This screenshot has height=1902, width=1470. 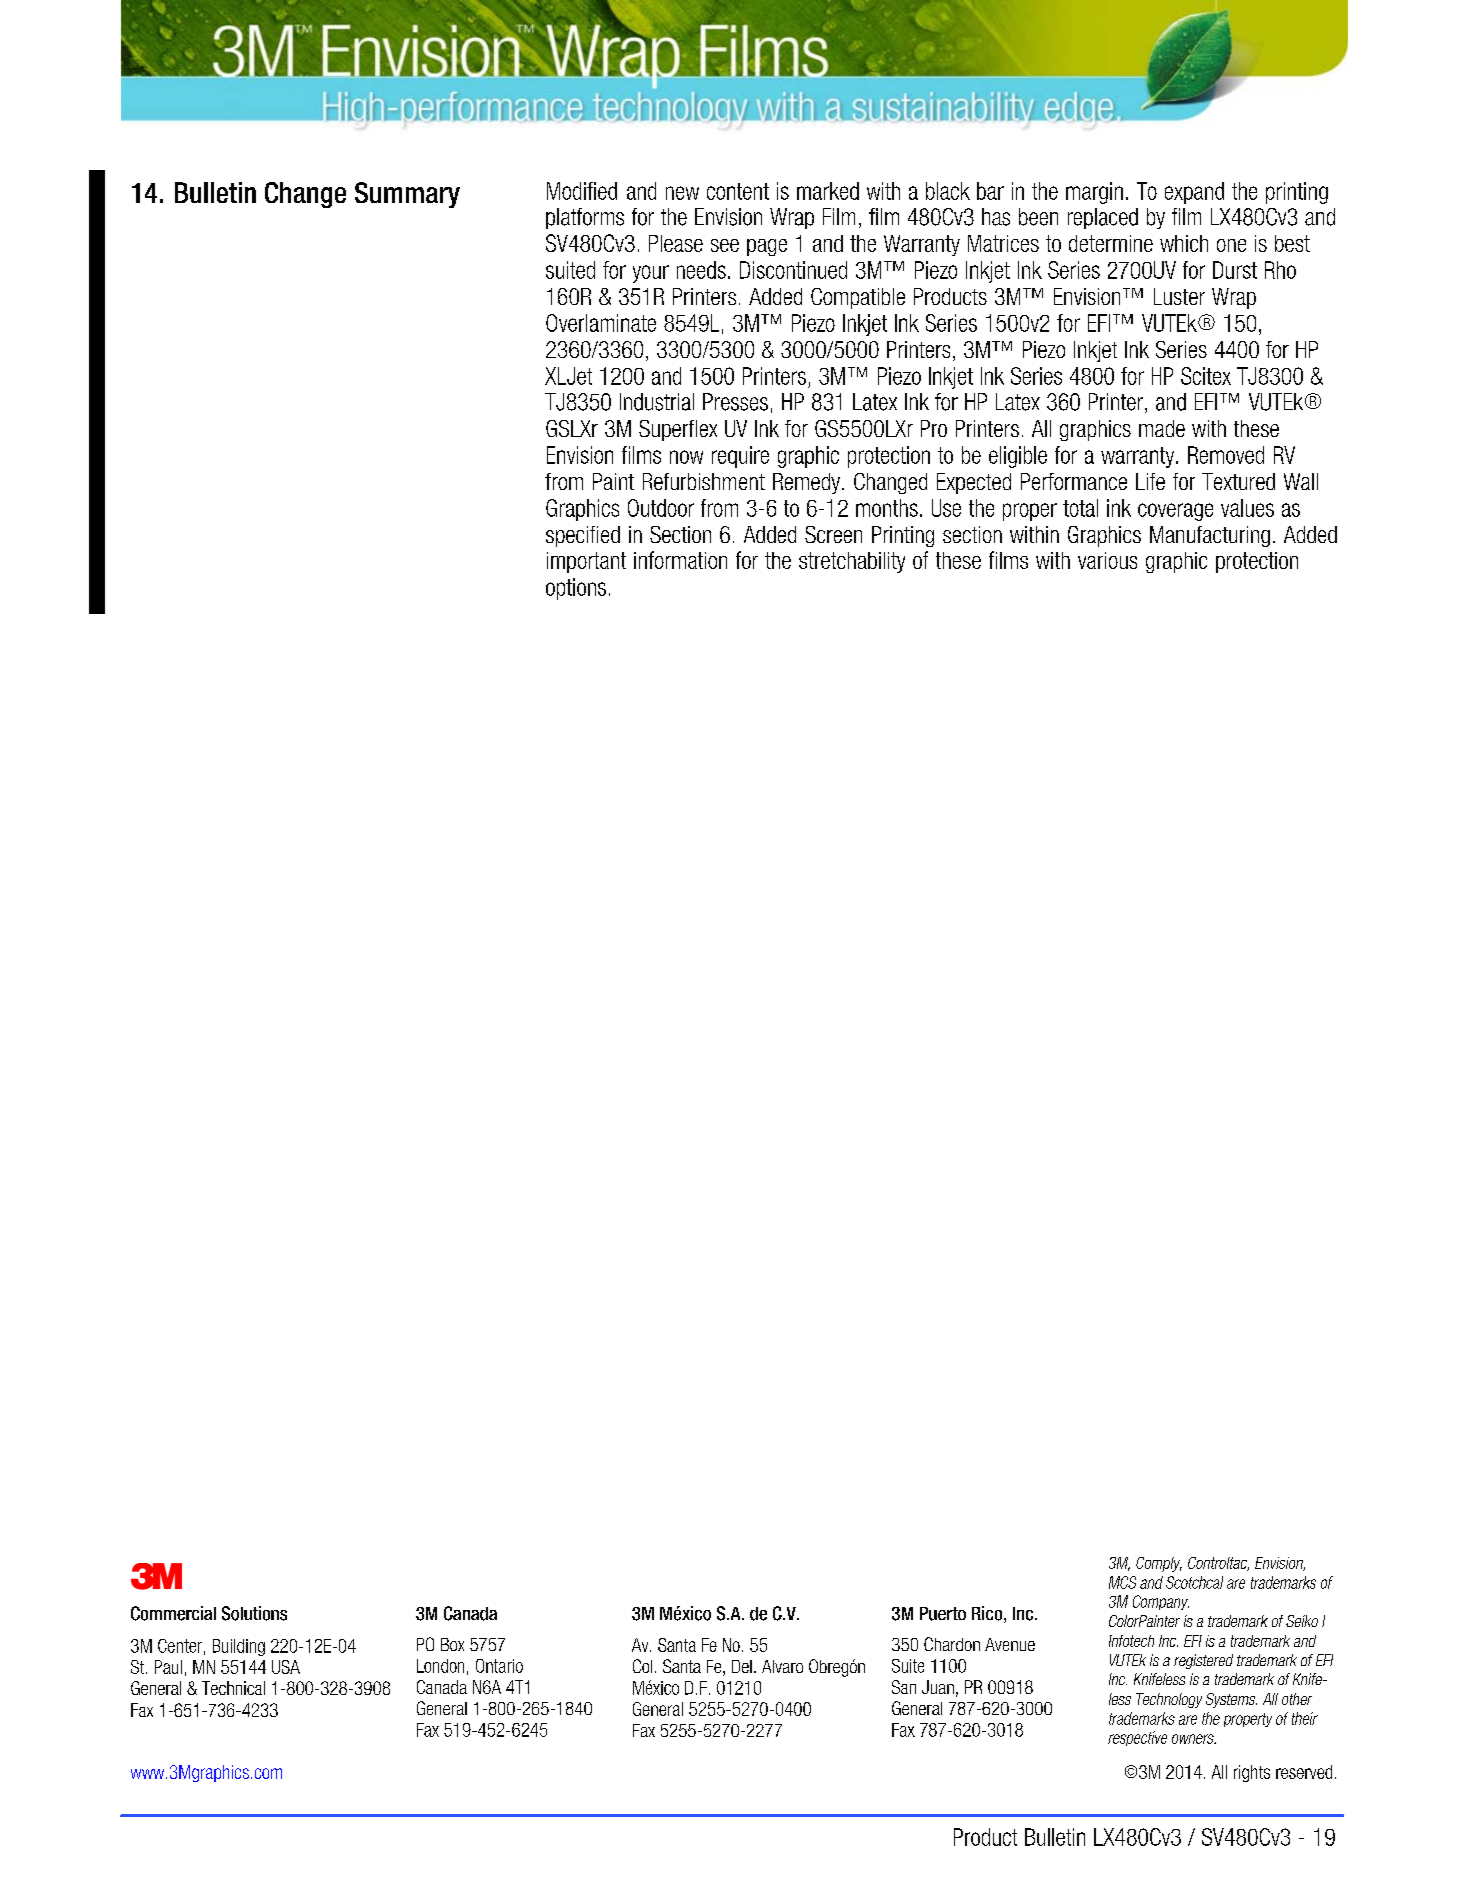 I want to click on Solutions, so click(x=254, y=1613).
